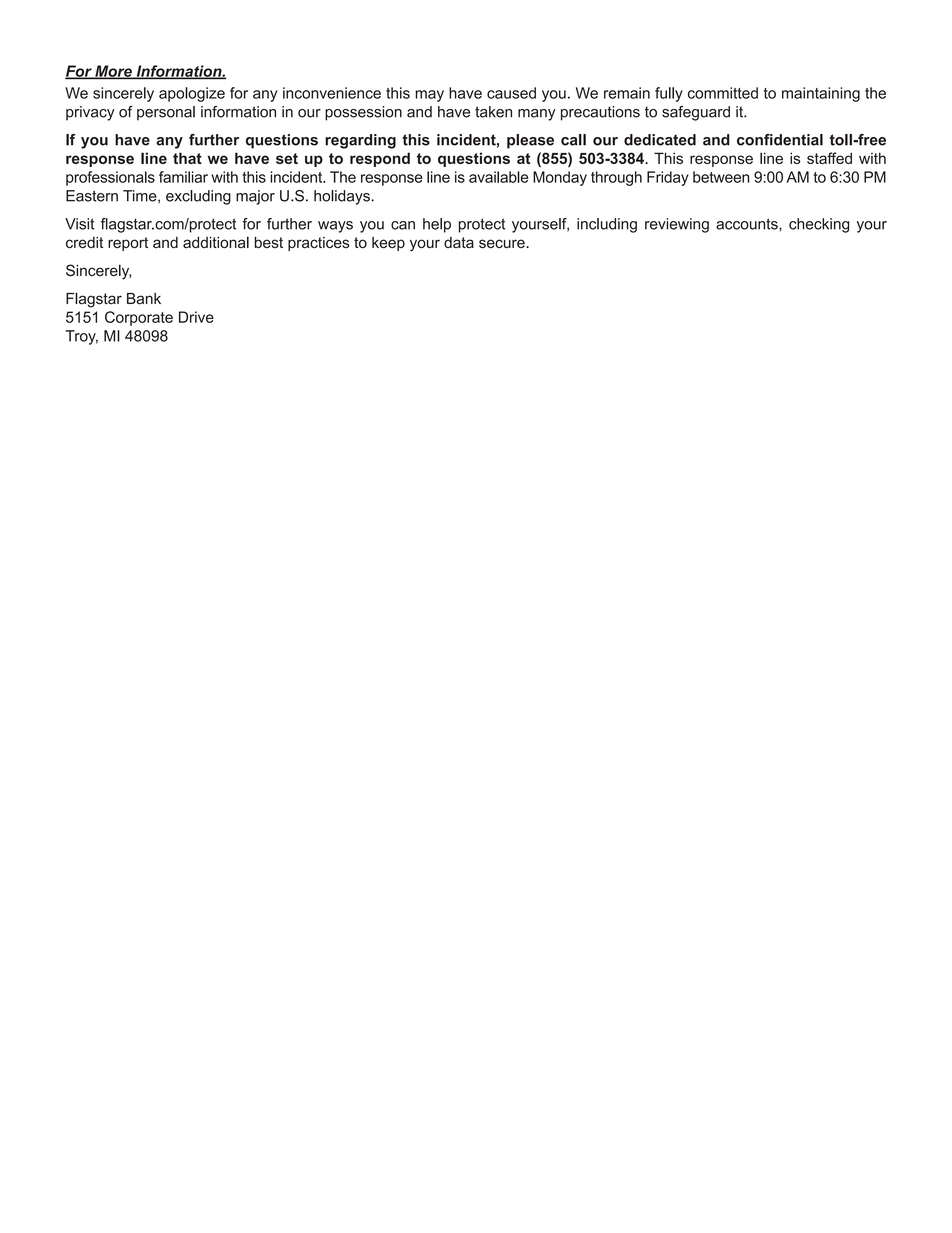 This document has height=1233, width=952. What do you see at coordinates (723, 93) in the document?
I see `committed` at bounding box center [723, 93].
